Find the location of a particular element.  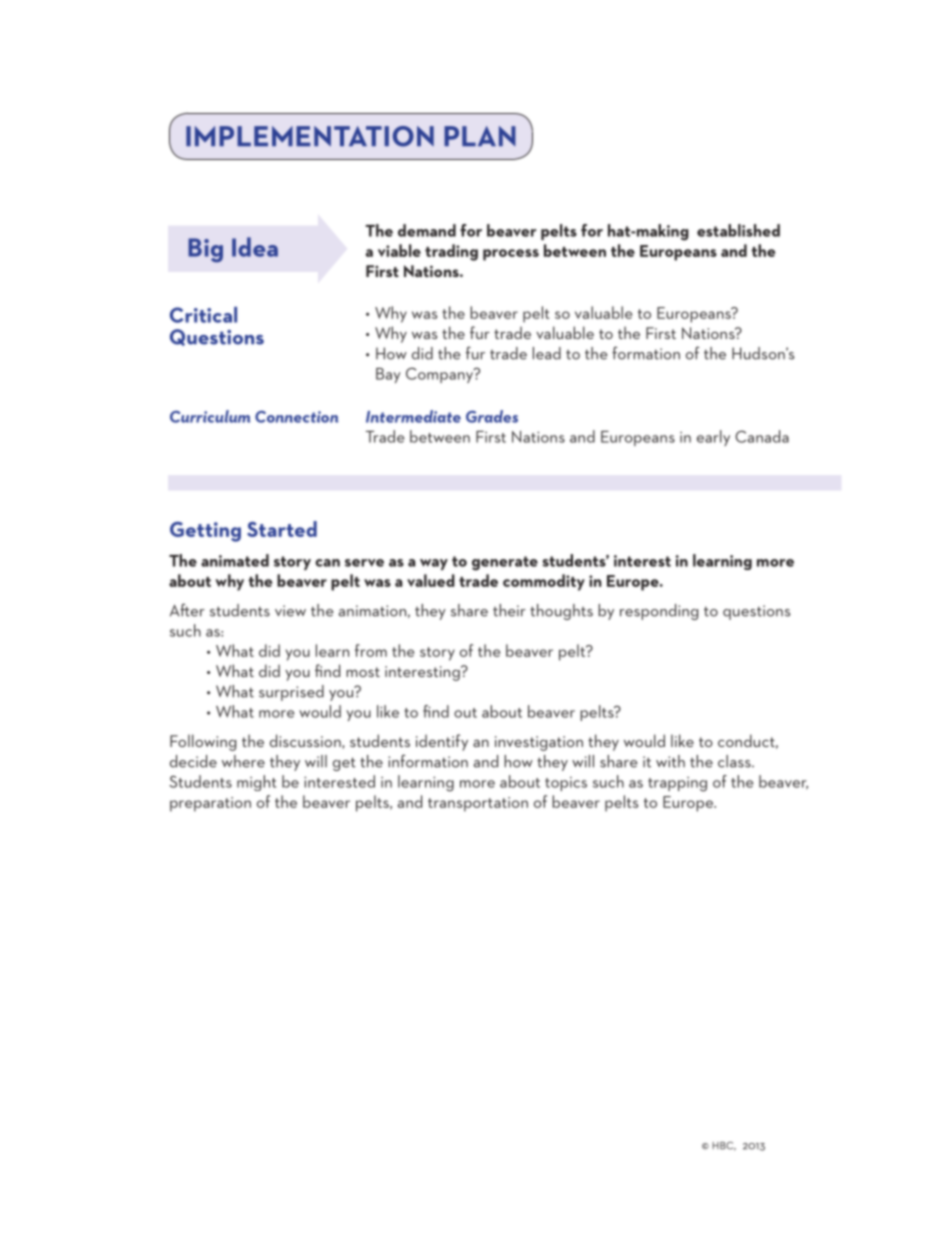

transportation is located at coordinates (478, 804).
